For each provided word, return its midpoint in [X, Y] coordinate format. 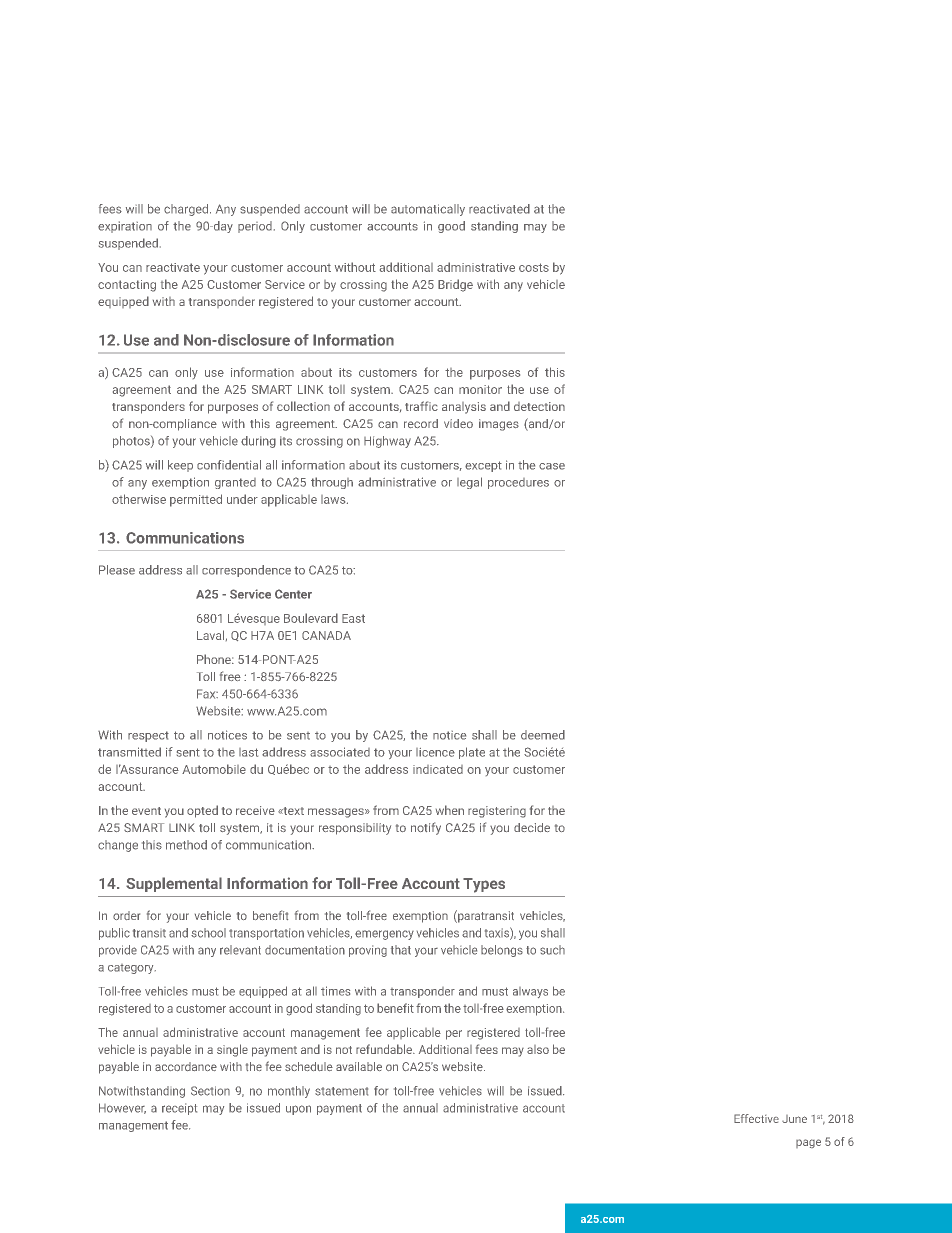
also [538, 1049]
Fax [207, 694]
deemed [543, 735]
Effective [756, 1118]
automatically [428, 210]
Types [484, 885]
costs [534, 267]
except [483, 466]
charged [186, 210]
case [552, 466]
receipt [179, 1109]
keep [180, 466]
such [552, 950]
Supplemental [174, 884]
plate [472, 753]
